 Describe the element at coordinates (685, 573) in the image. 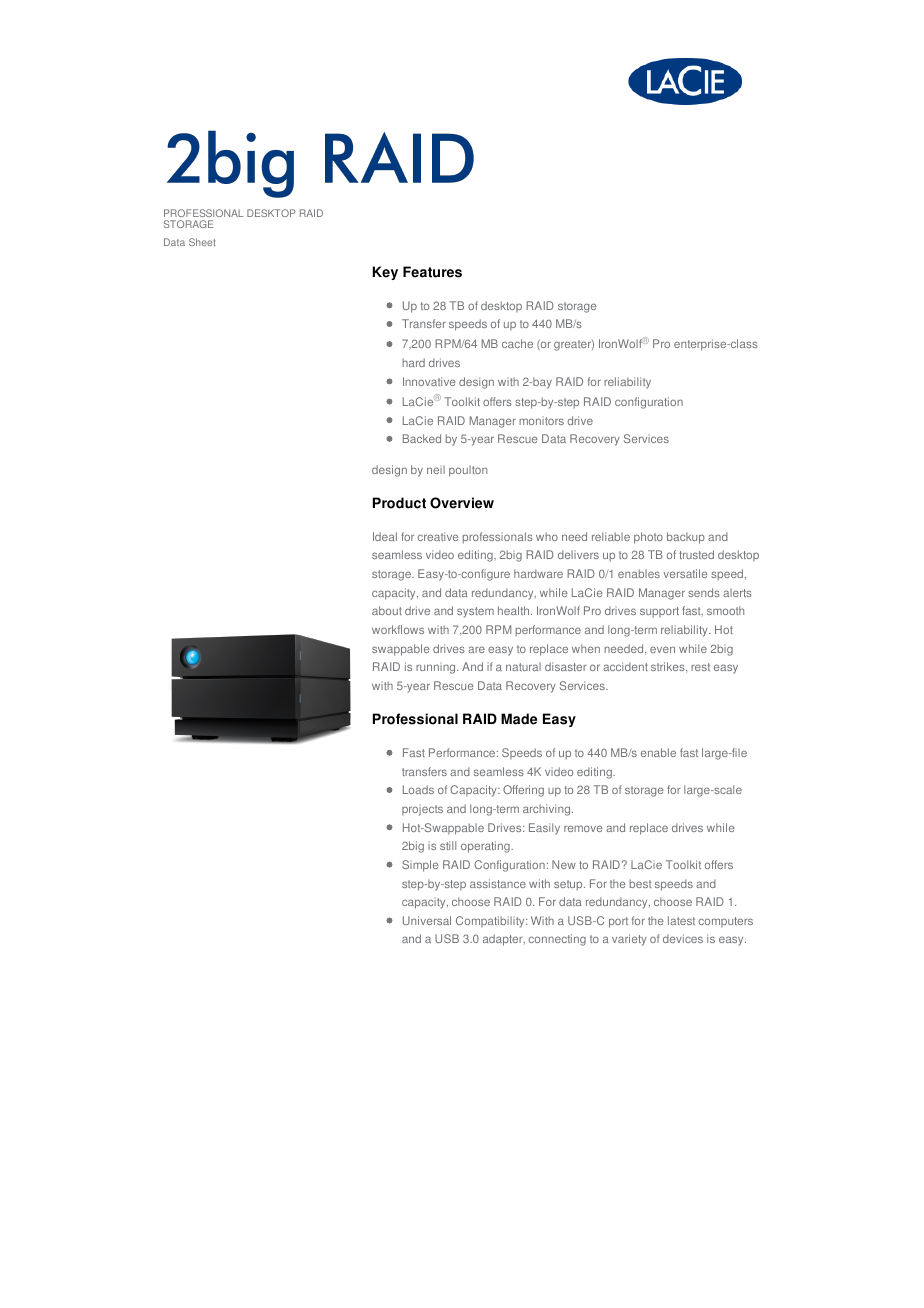

I see `versatile` at that location.
